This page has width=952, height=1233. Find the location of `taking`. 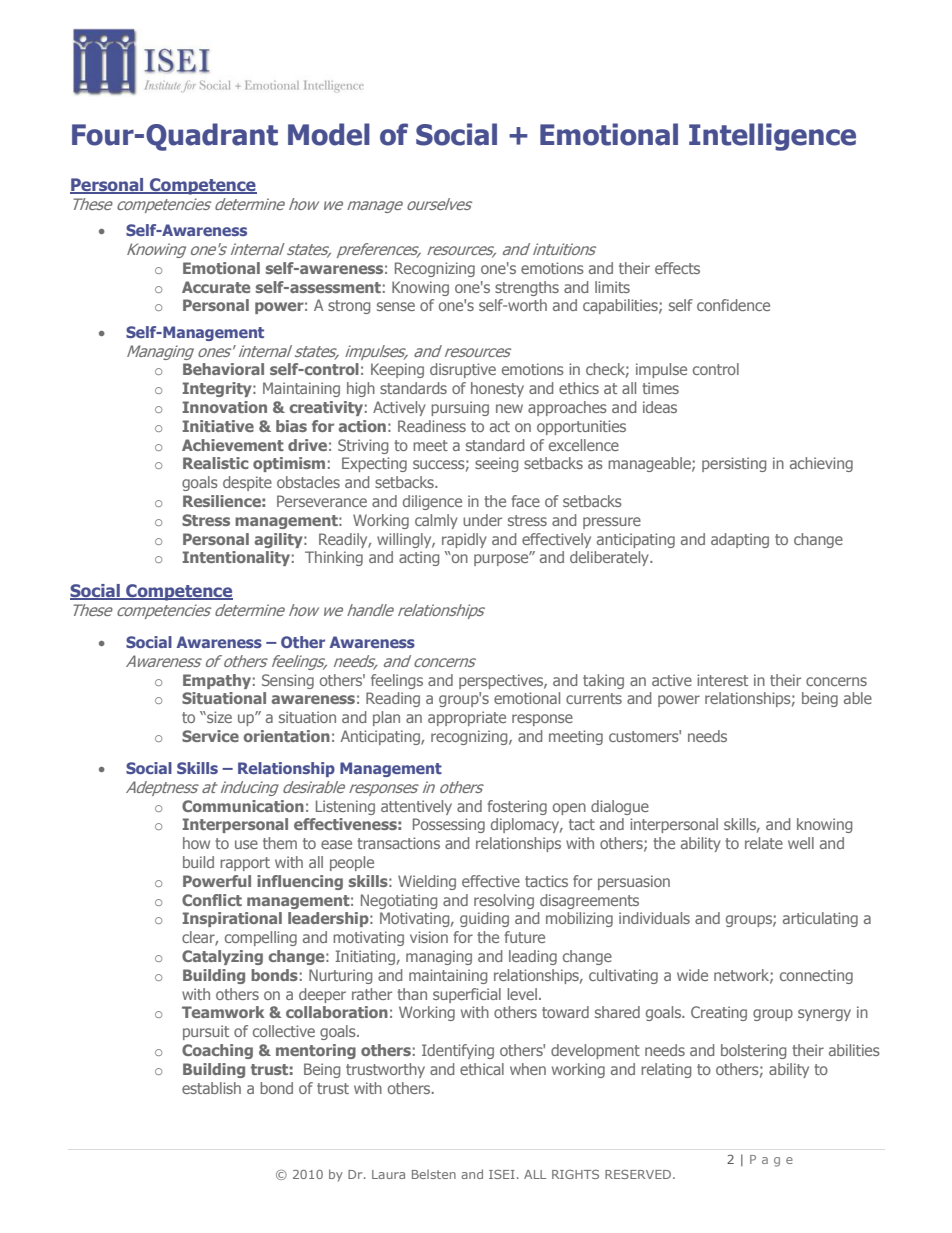

taking is located at coordinates (603, 681).
